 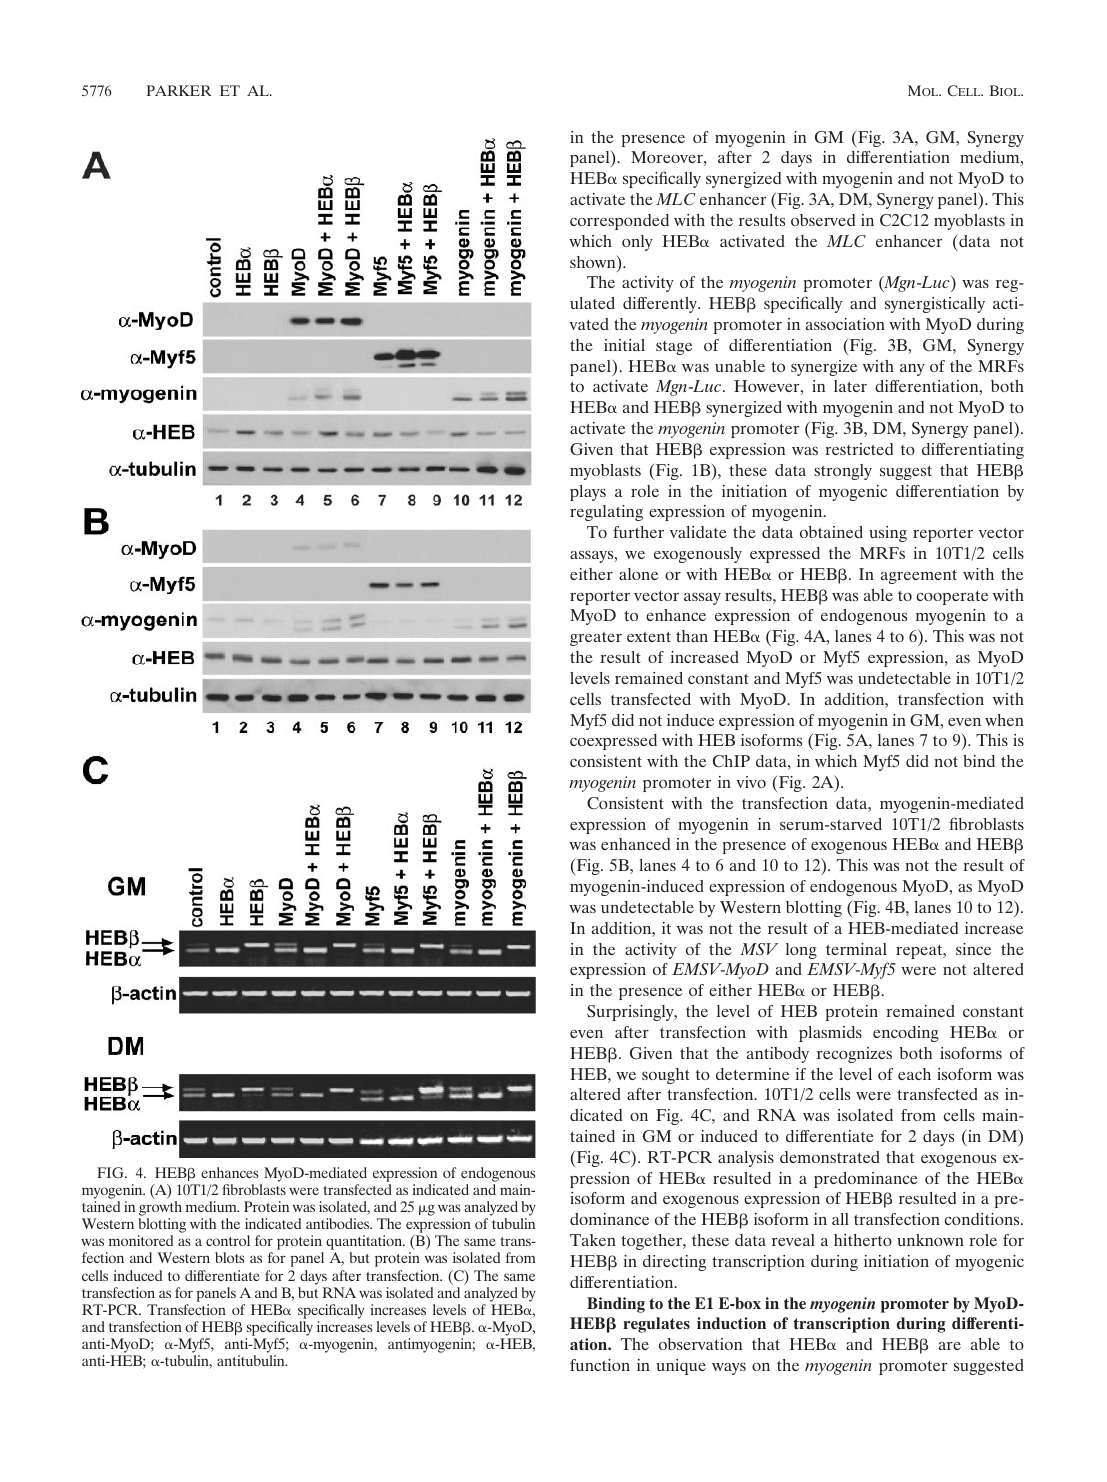 What do you see at coordinates (823, 220) in the image?
I see `observed` at bounding box center [823, 220].
